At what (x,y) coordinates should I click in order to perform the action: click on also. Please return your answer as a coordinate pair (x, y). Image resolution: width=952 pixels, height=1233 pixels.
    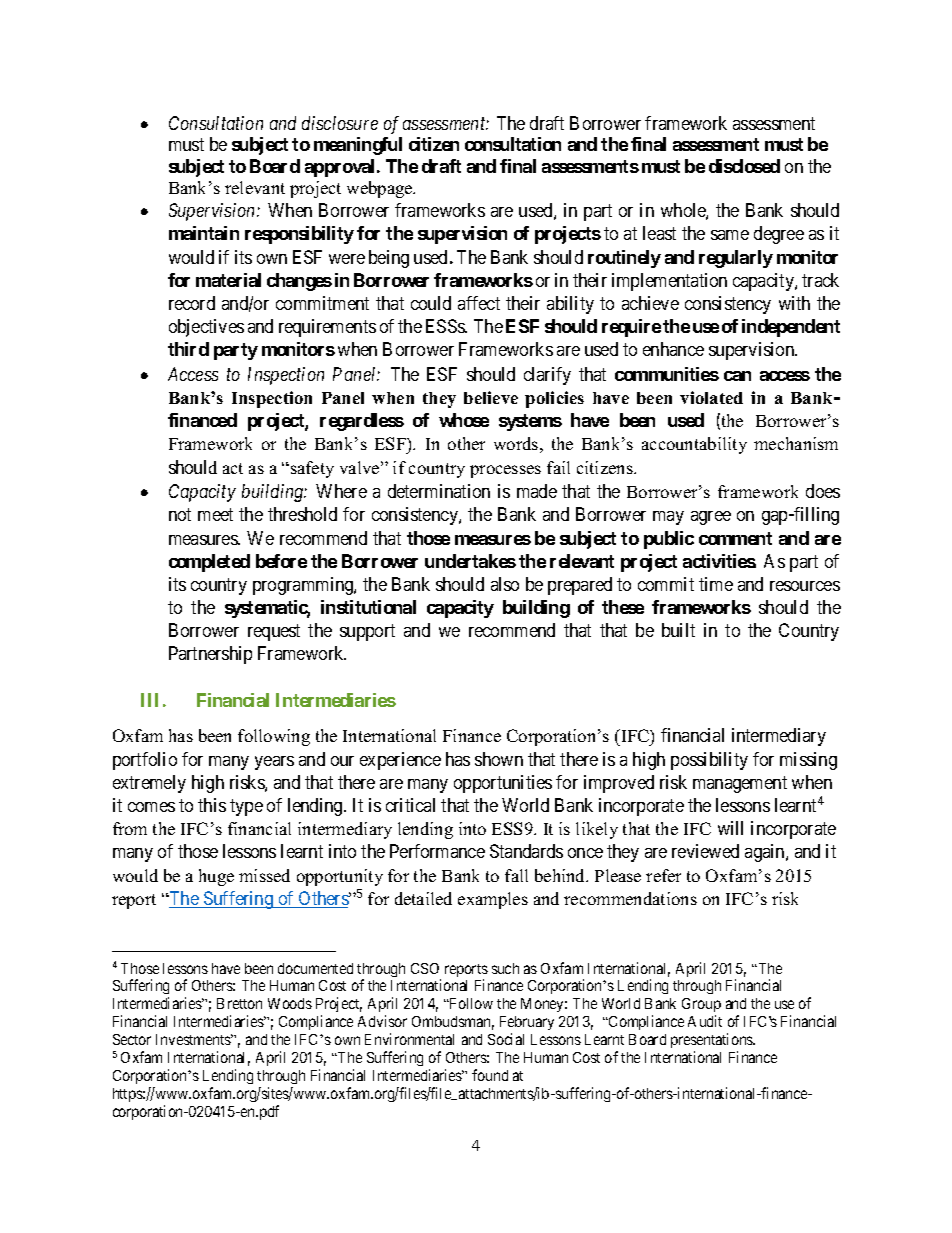
    Looking at the image, I should click on (505, 584).
